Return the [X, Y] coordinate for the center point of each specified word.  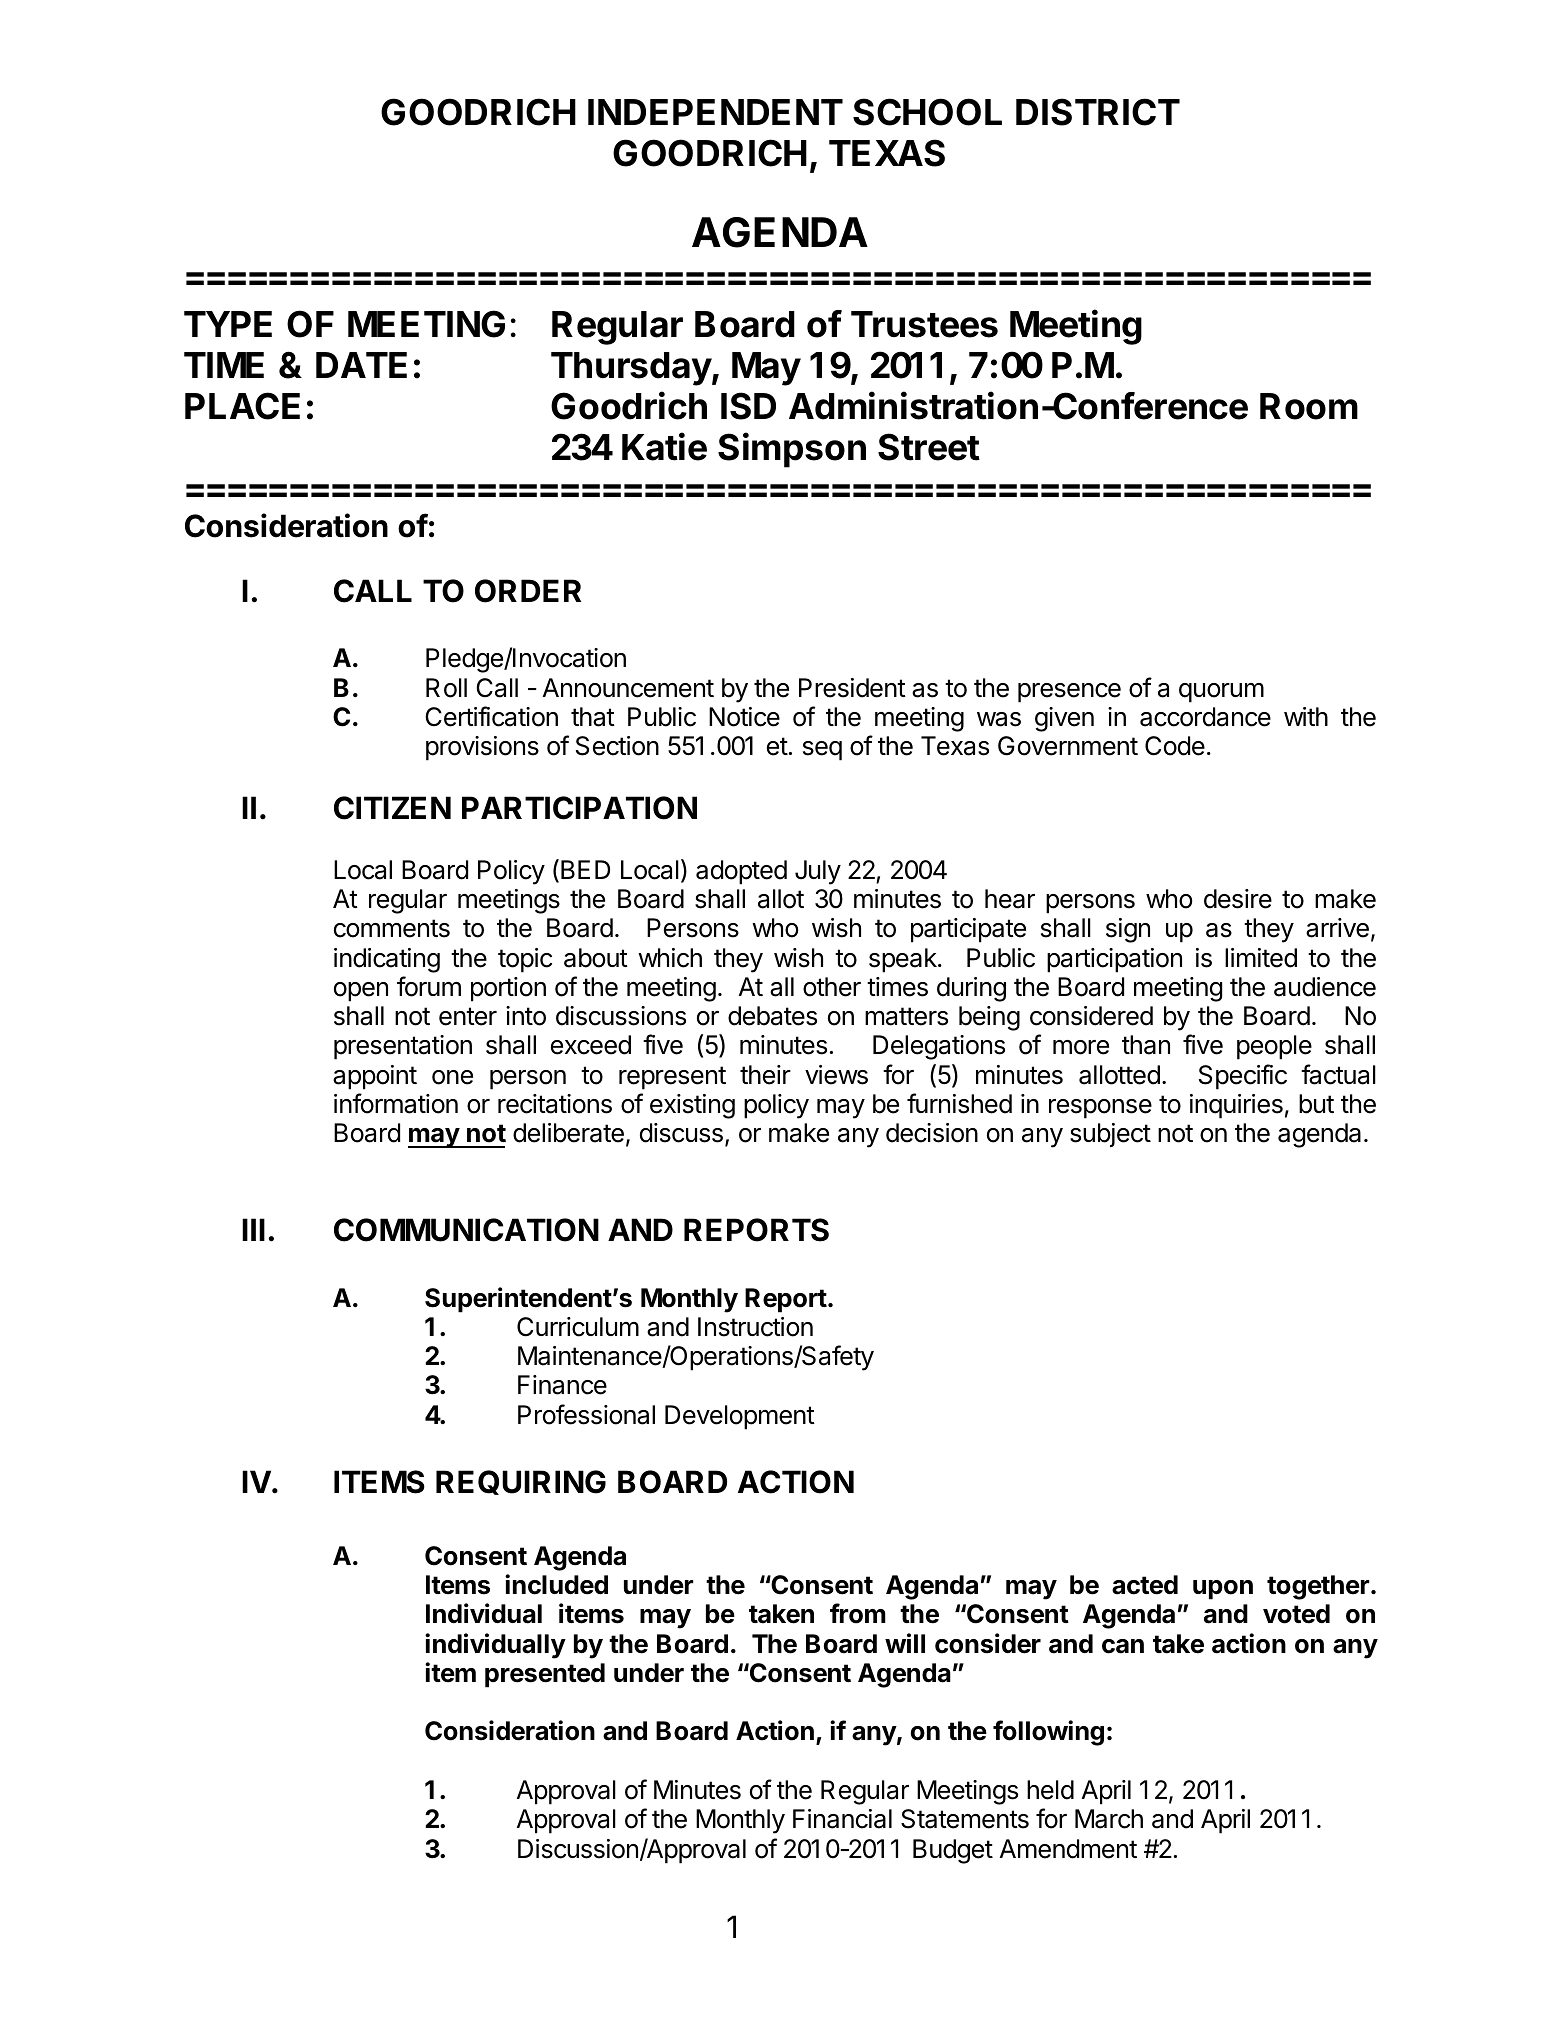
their [765, 1075]
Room [1309, 406]
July [818, 872]
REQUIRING [521, 1482]
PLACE [242, 406]
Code [1175, 746]
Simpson [792, 450]
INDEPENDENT [715, 112]
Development [740, 1417]
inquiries [1236, 1106]
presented [545, 1675]
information [396, 1103]
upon [1223, 1590]
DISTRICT [1098, 112]
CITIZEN [392, 808]
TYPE [228, 324]
